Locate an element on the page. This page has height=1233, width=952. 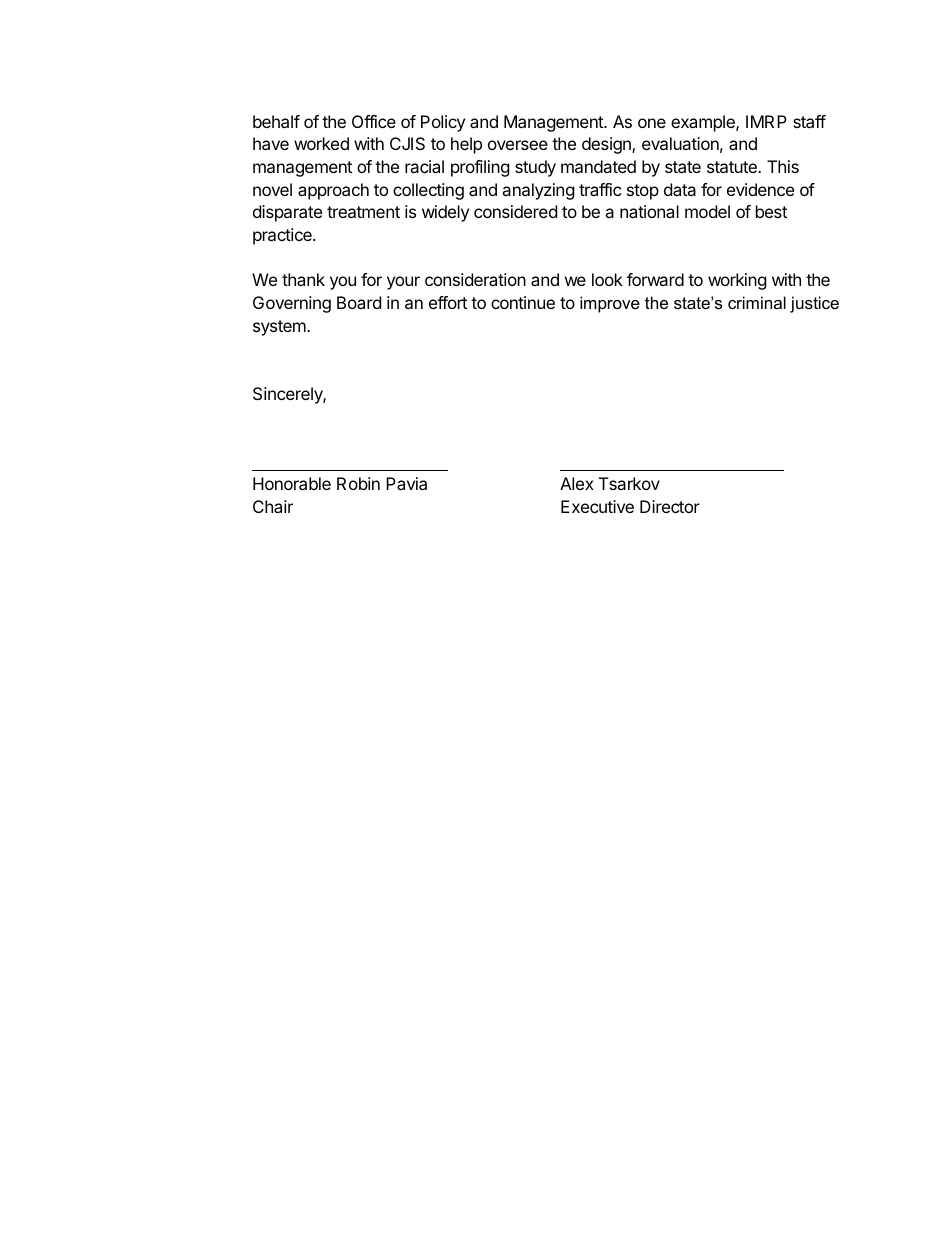
Alex is located at coordinates (577, 483).
